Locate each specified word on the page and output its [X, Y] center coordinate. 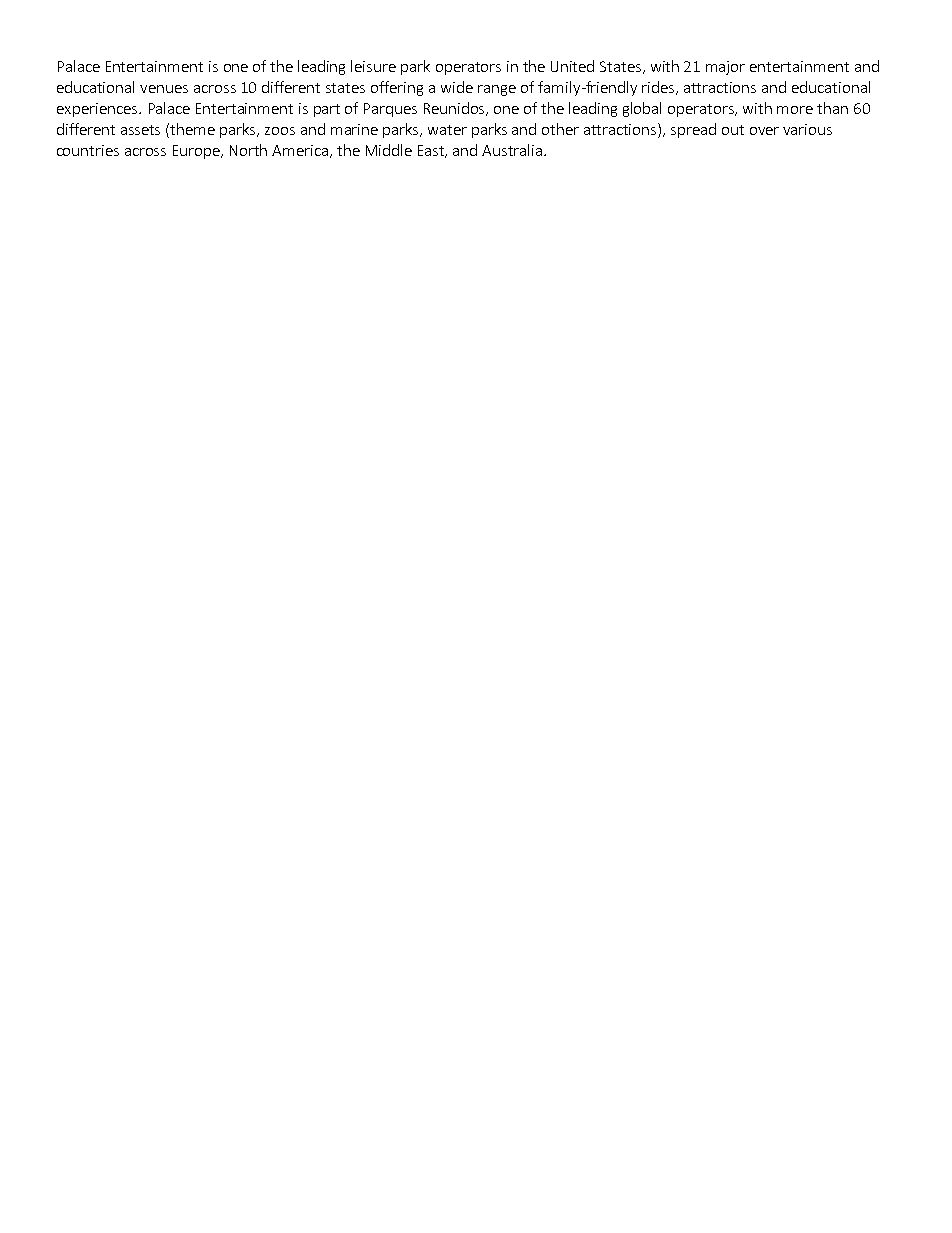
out [733, 130]
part [327, 110]
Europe [198, 152]
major [725, 68]
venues [164, 89]
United [572, 66]
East [432, 151]
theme [192, 129]
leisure [373, 66]
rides [659, 88]
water [447, 130]
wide [457, 87]
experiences [98, 110]
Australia [512, 150]
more [795, 110]
